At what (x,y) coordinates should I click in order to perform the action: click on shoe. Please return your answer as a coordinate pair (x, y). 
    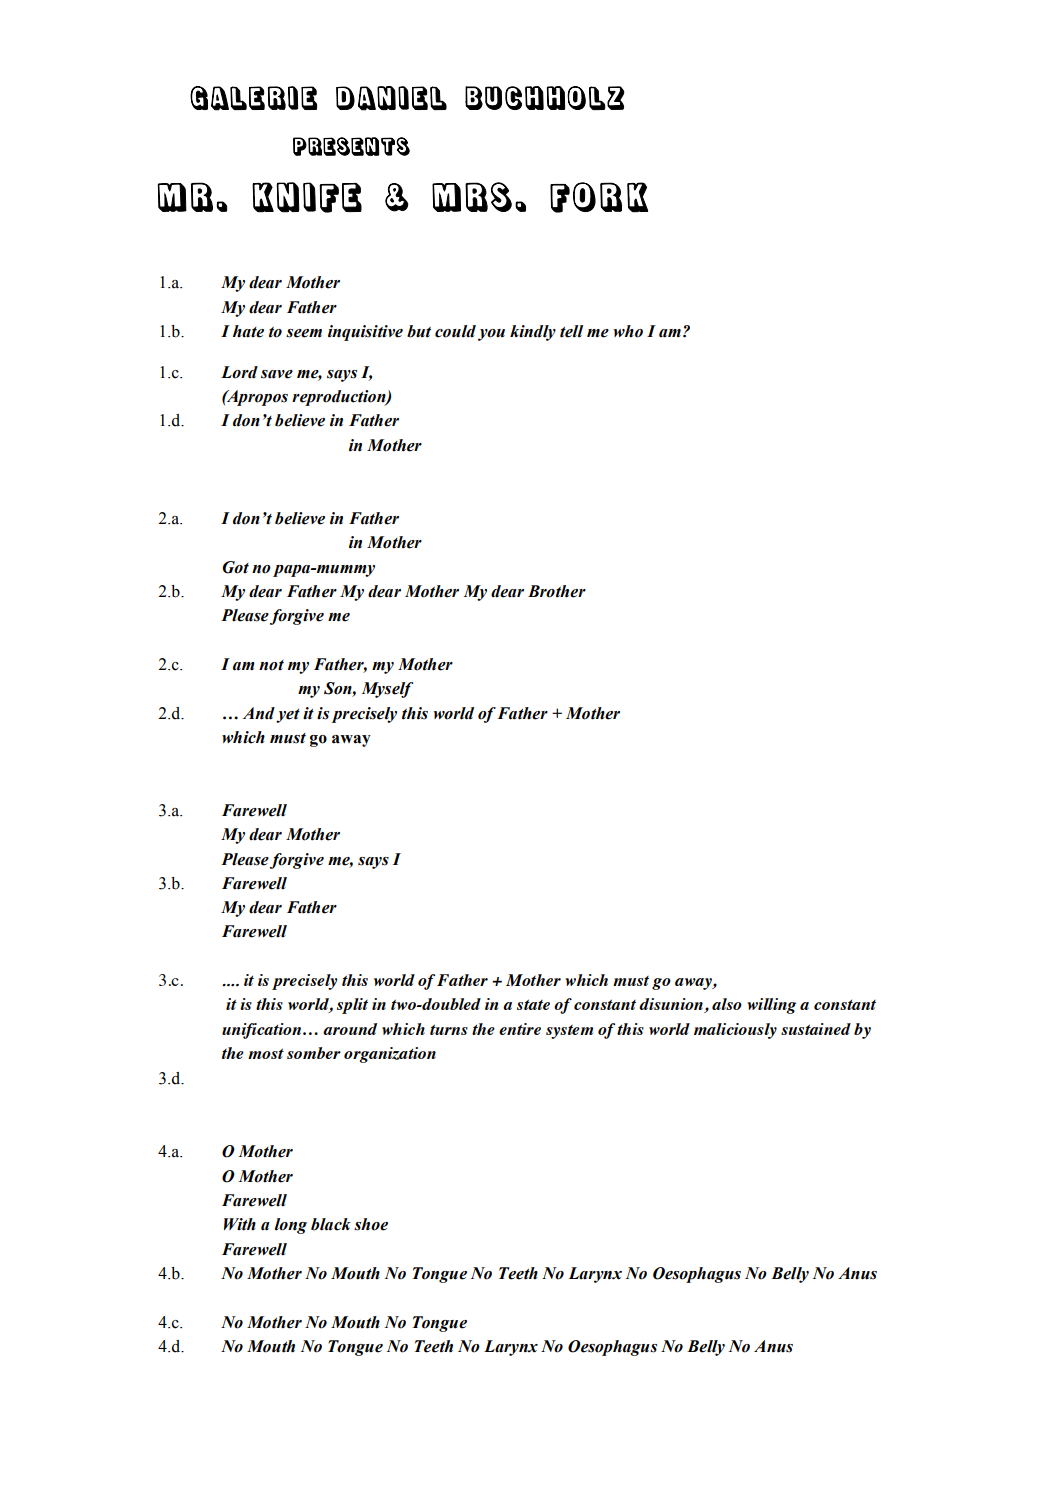
    Looking at the image, I should click on (371, 1224).
